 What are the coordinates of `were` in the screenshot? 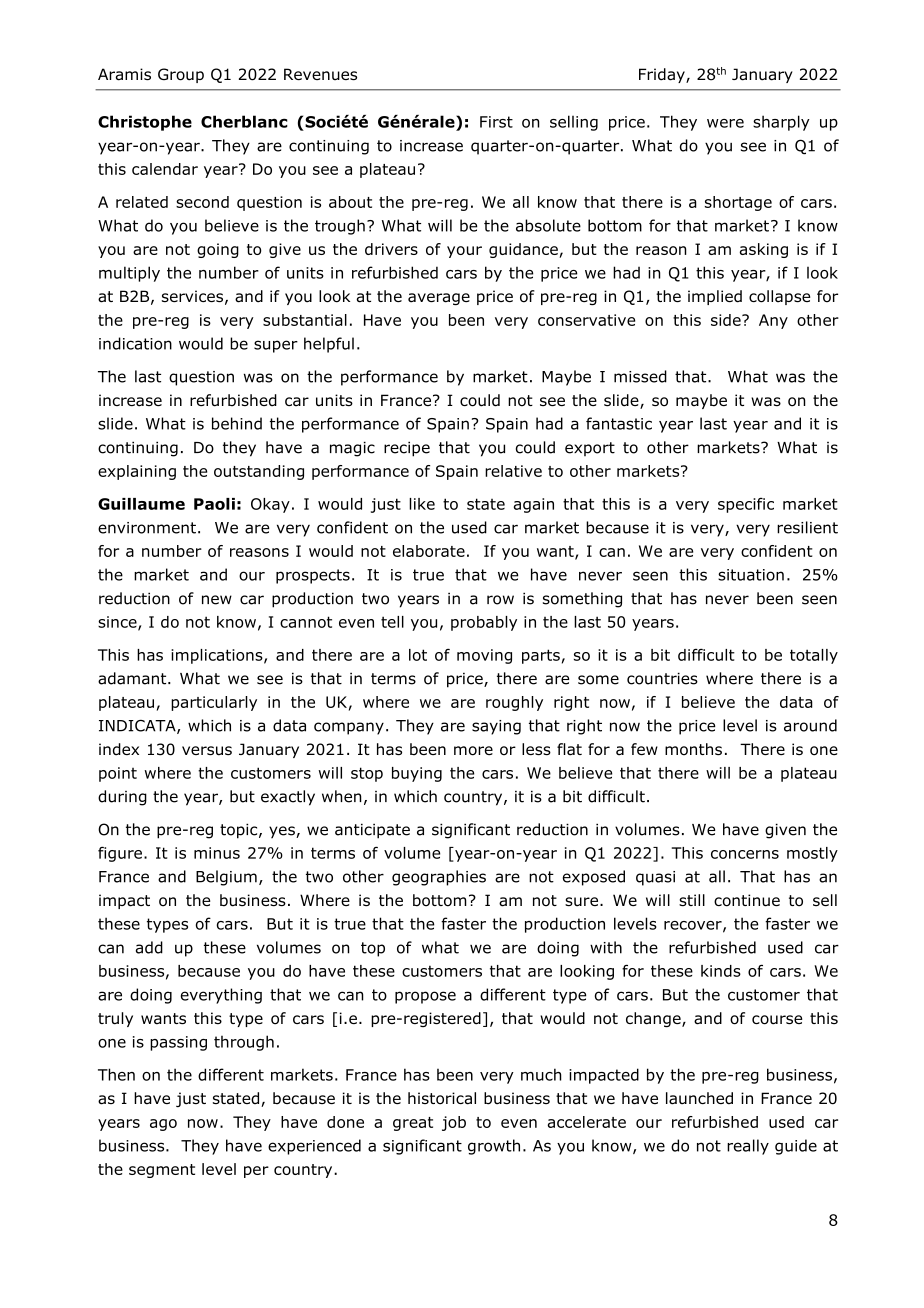 It's located at (725, 123).
